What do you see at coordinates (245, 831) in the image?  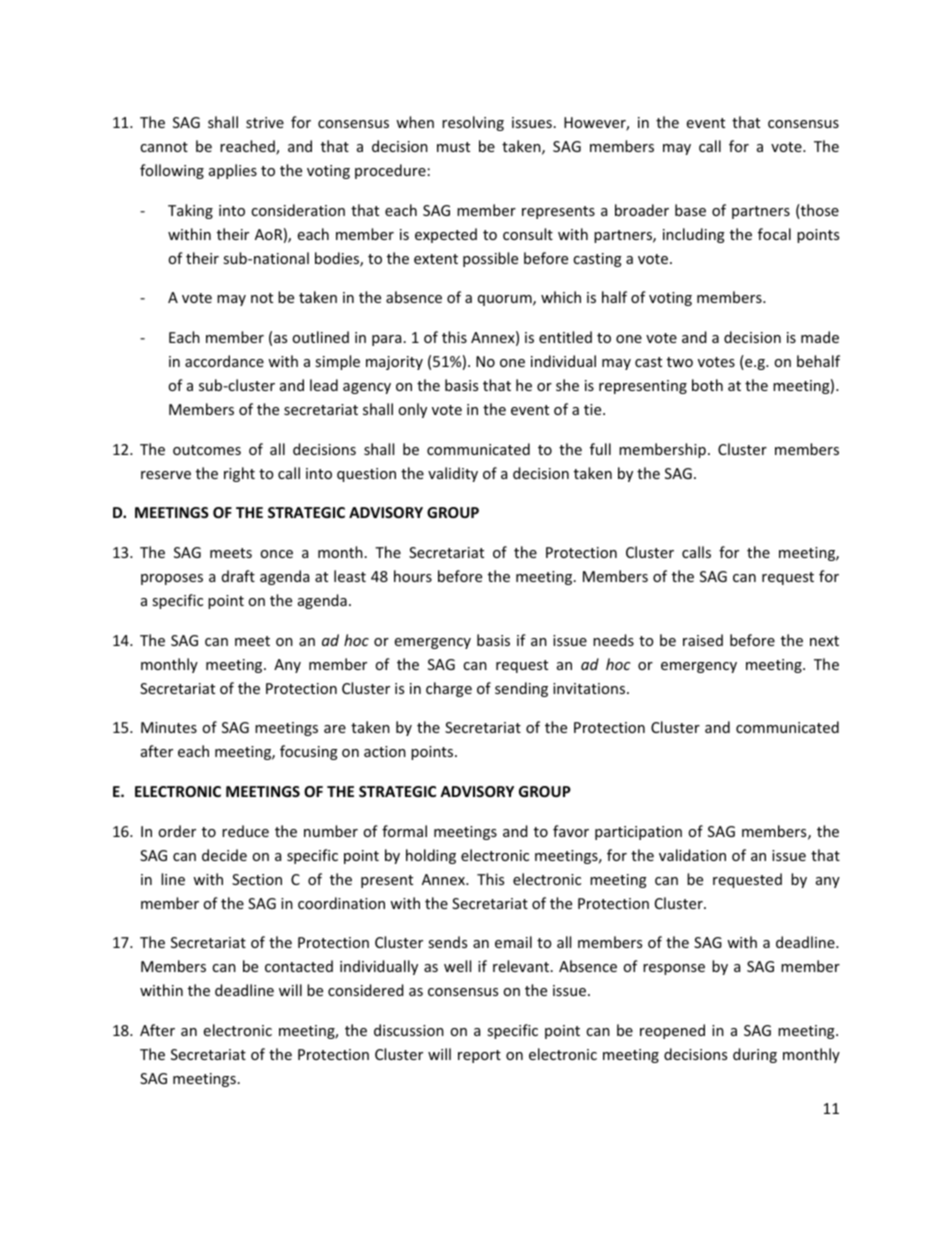 I see `reduce` at bounding box center [245, 831].
